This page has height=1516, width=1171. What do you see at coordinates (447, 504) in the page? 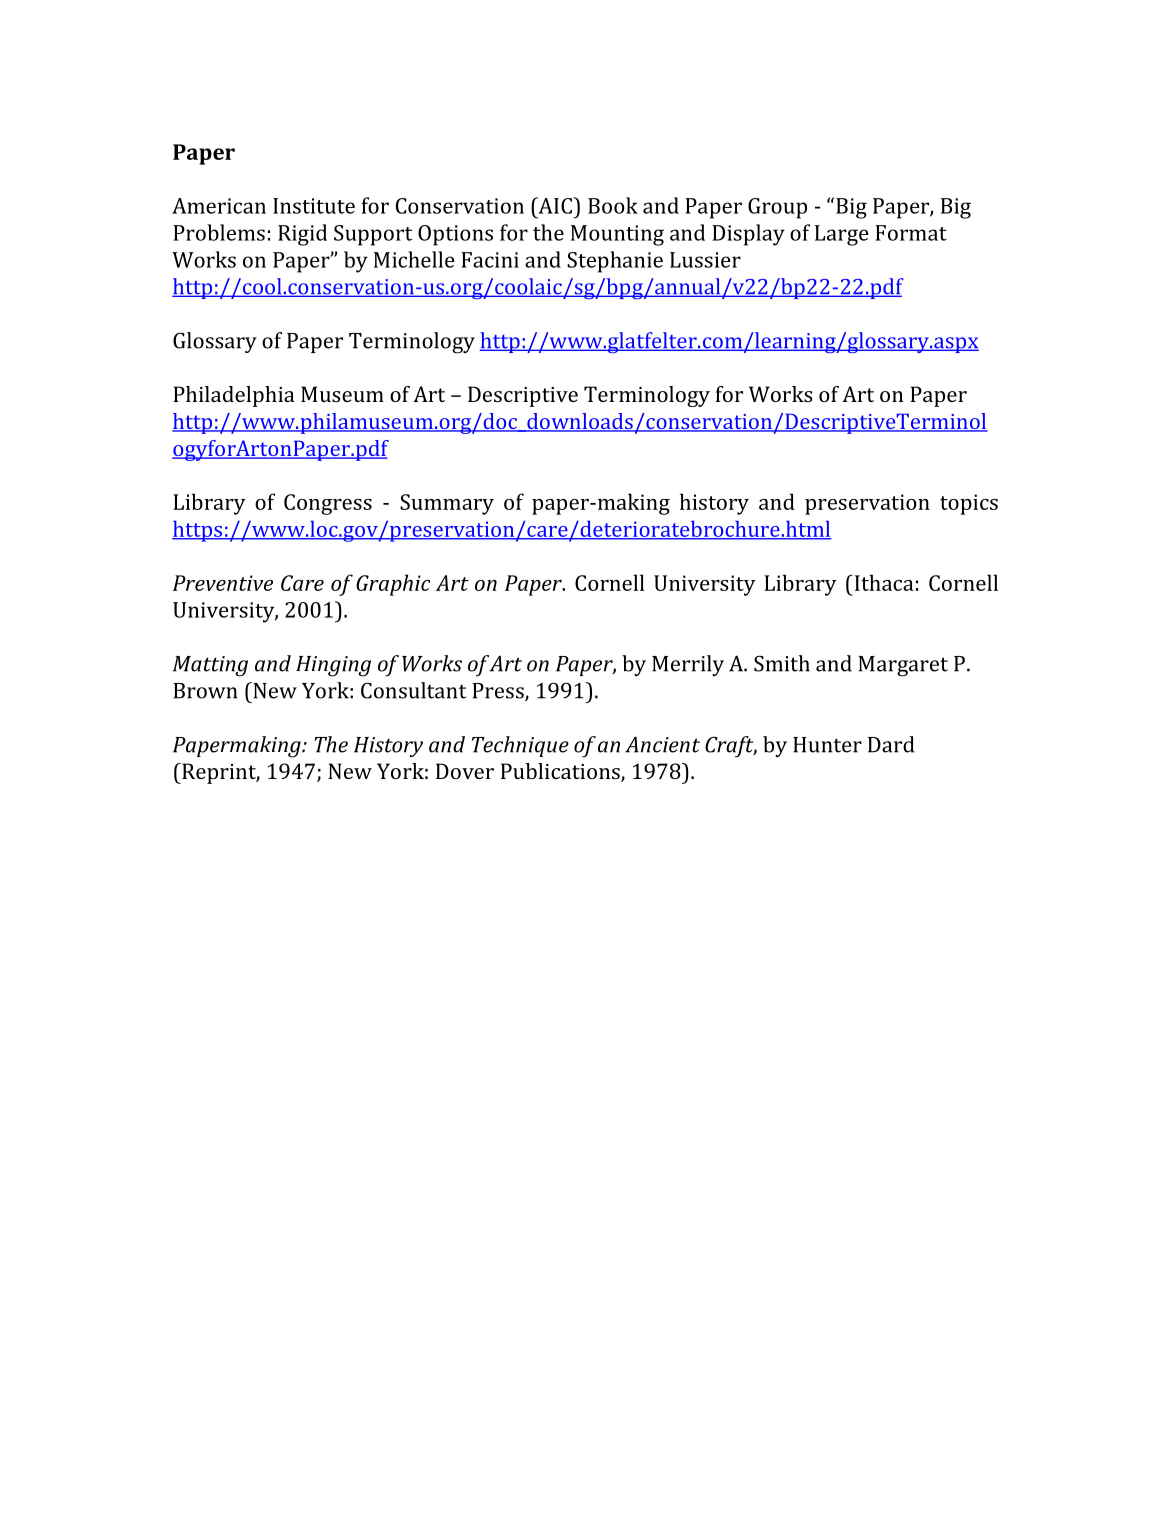
I see `Summary` at bounding box center [447, 504].
